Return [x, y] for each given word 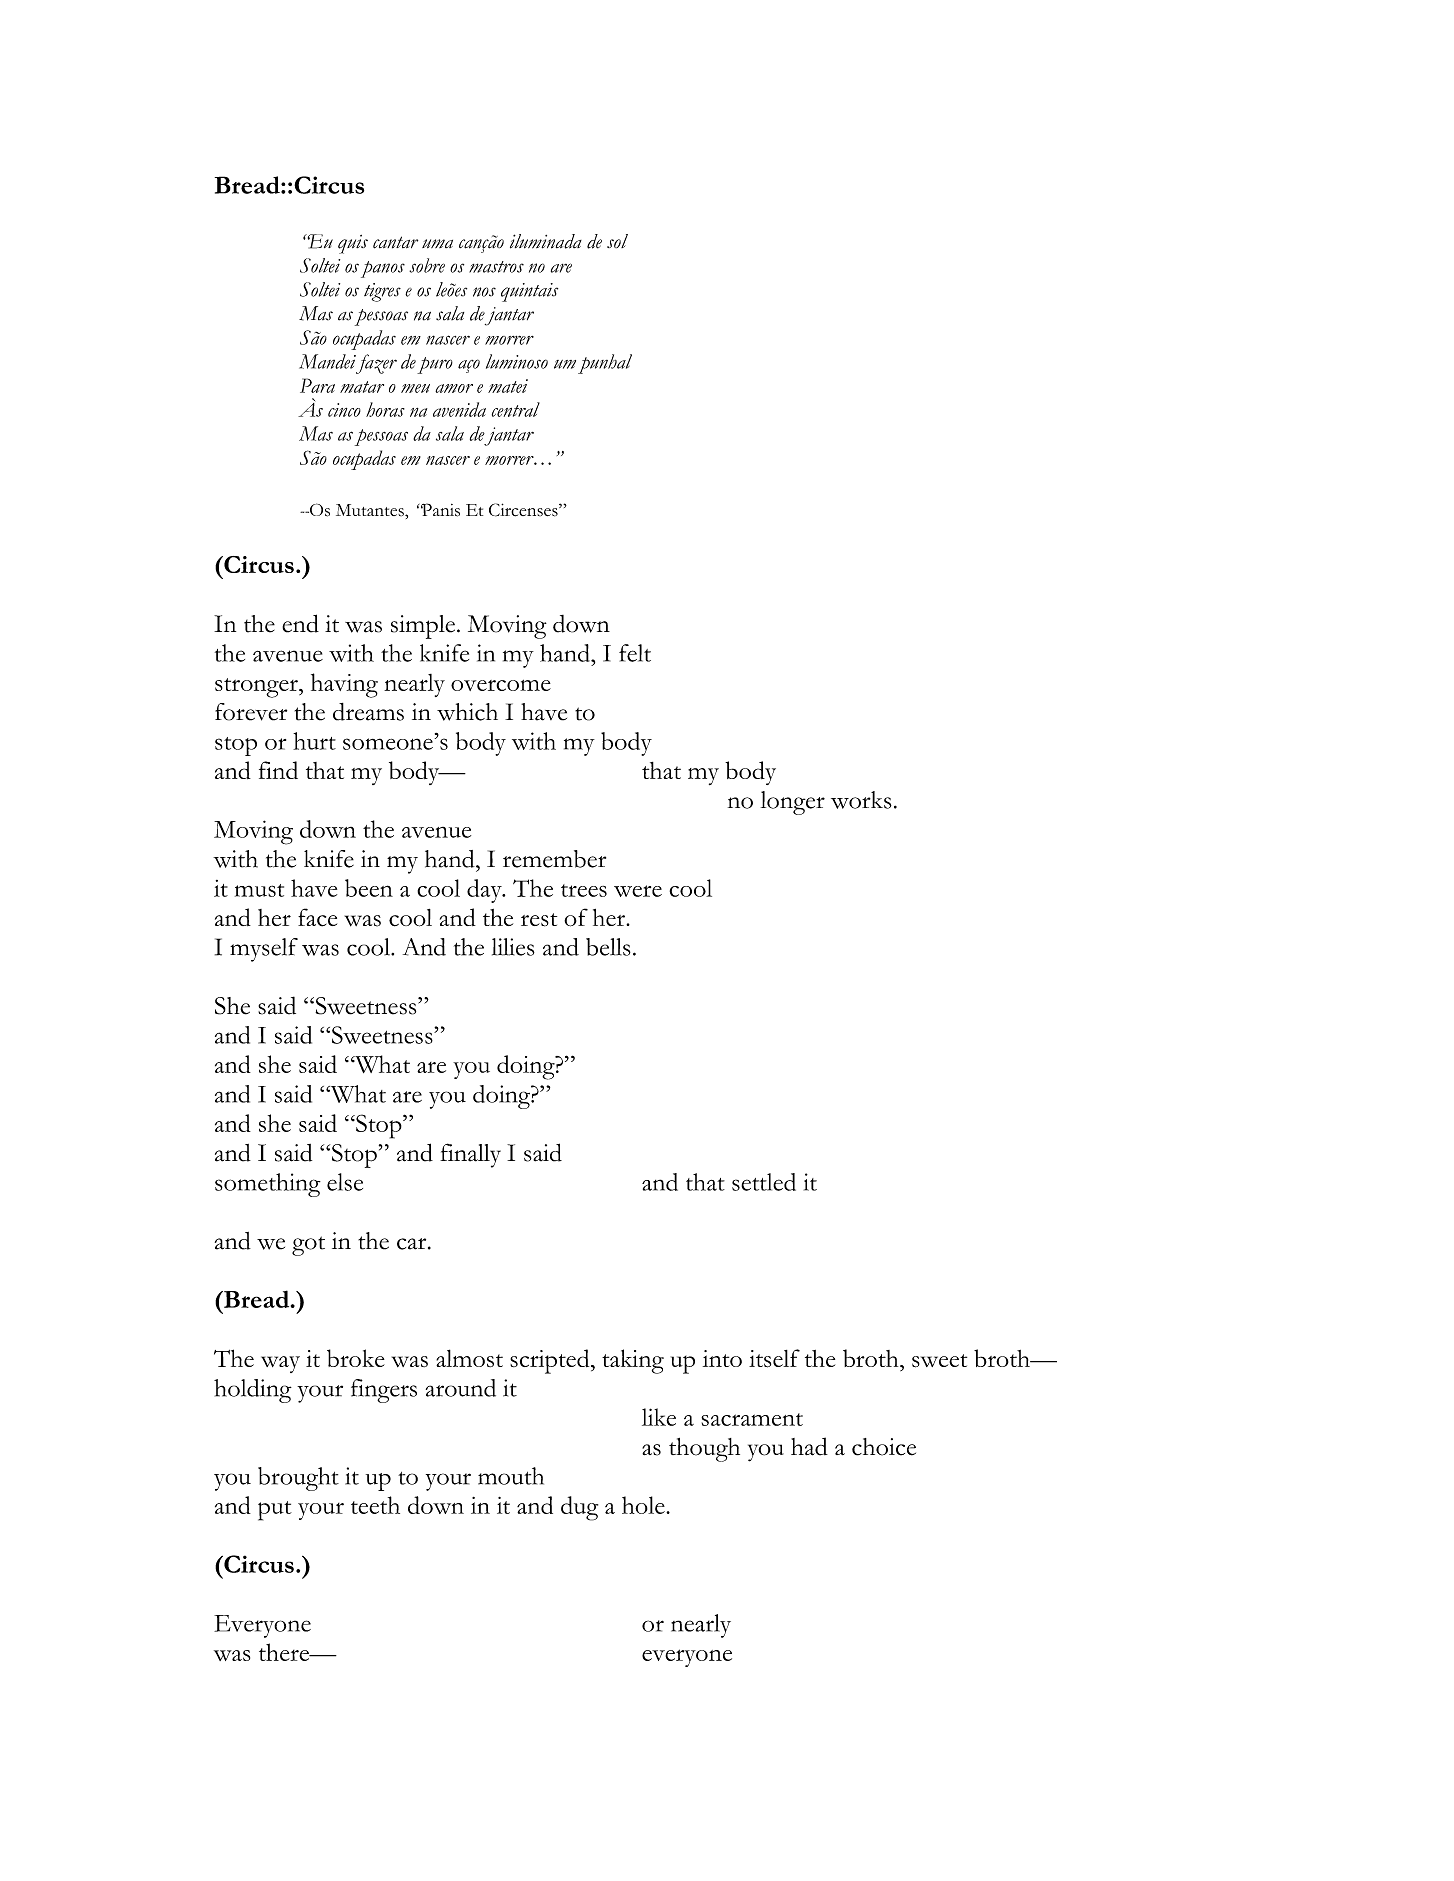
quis [353, 244]
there [285, 1652]
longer [793, 803]
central [516, 409]
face [317, 917]
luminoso [517, 361]
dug [579, 1508]
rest [539, 920]
